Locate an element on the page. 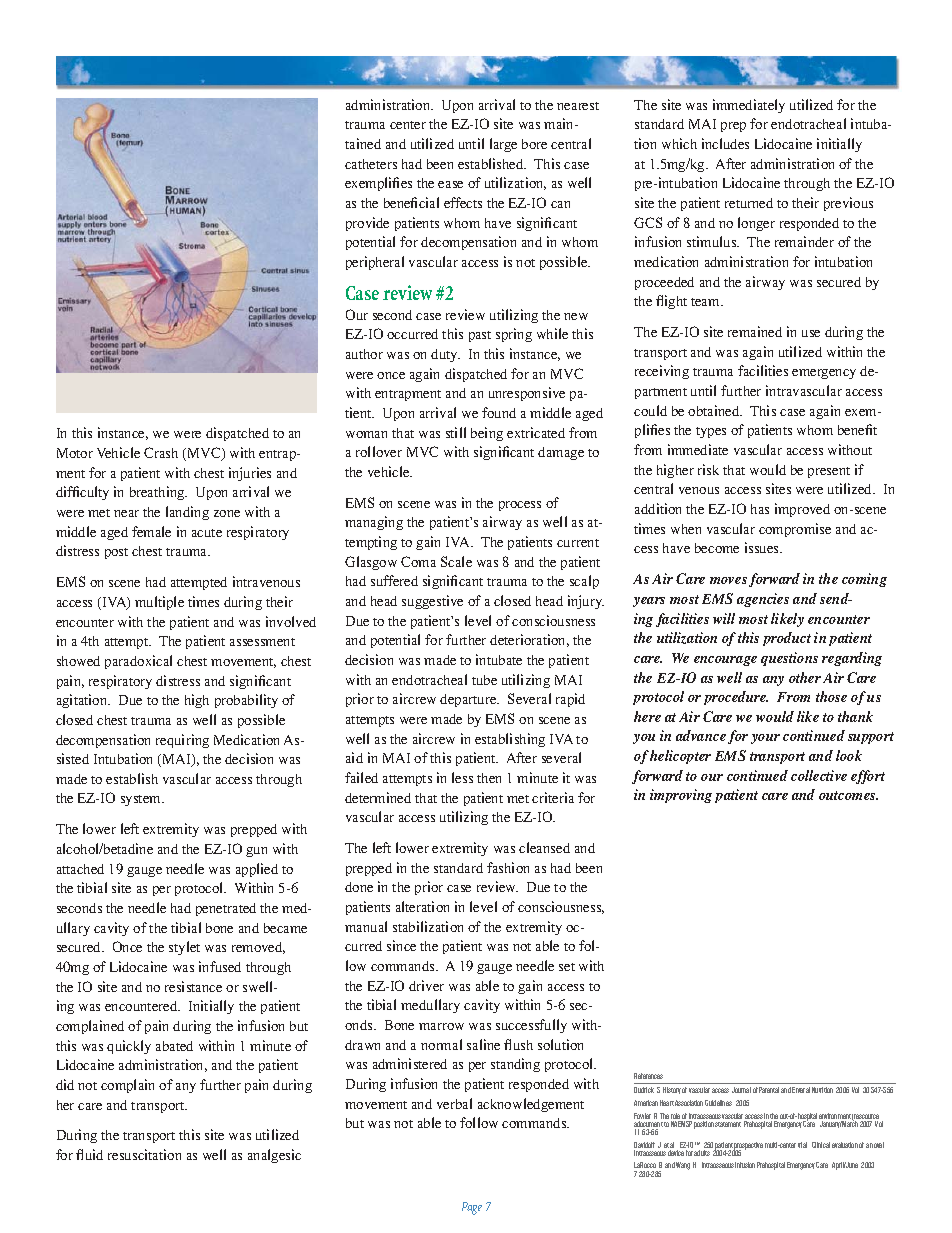 This page has height=1233, width=952. other is located at coordinates (805, 677).
